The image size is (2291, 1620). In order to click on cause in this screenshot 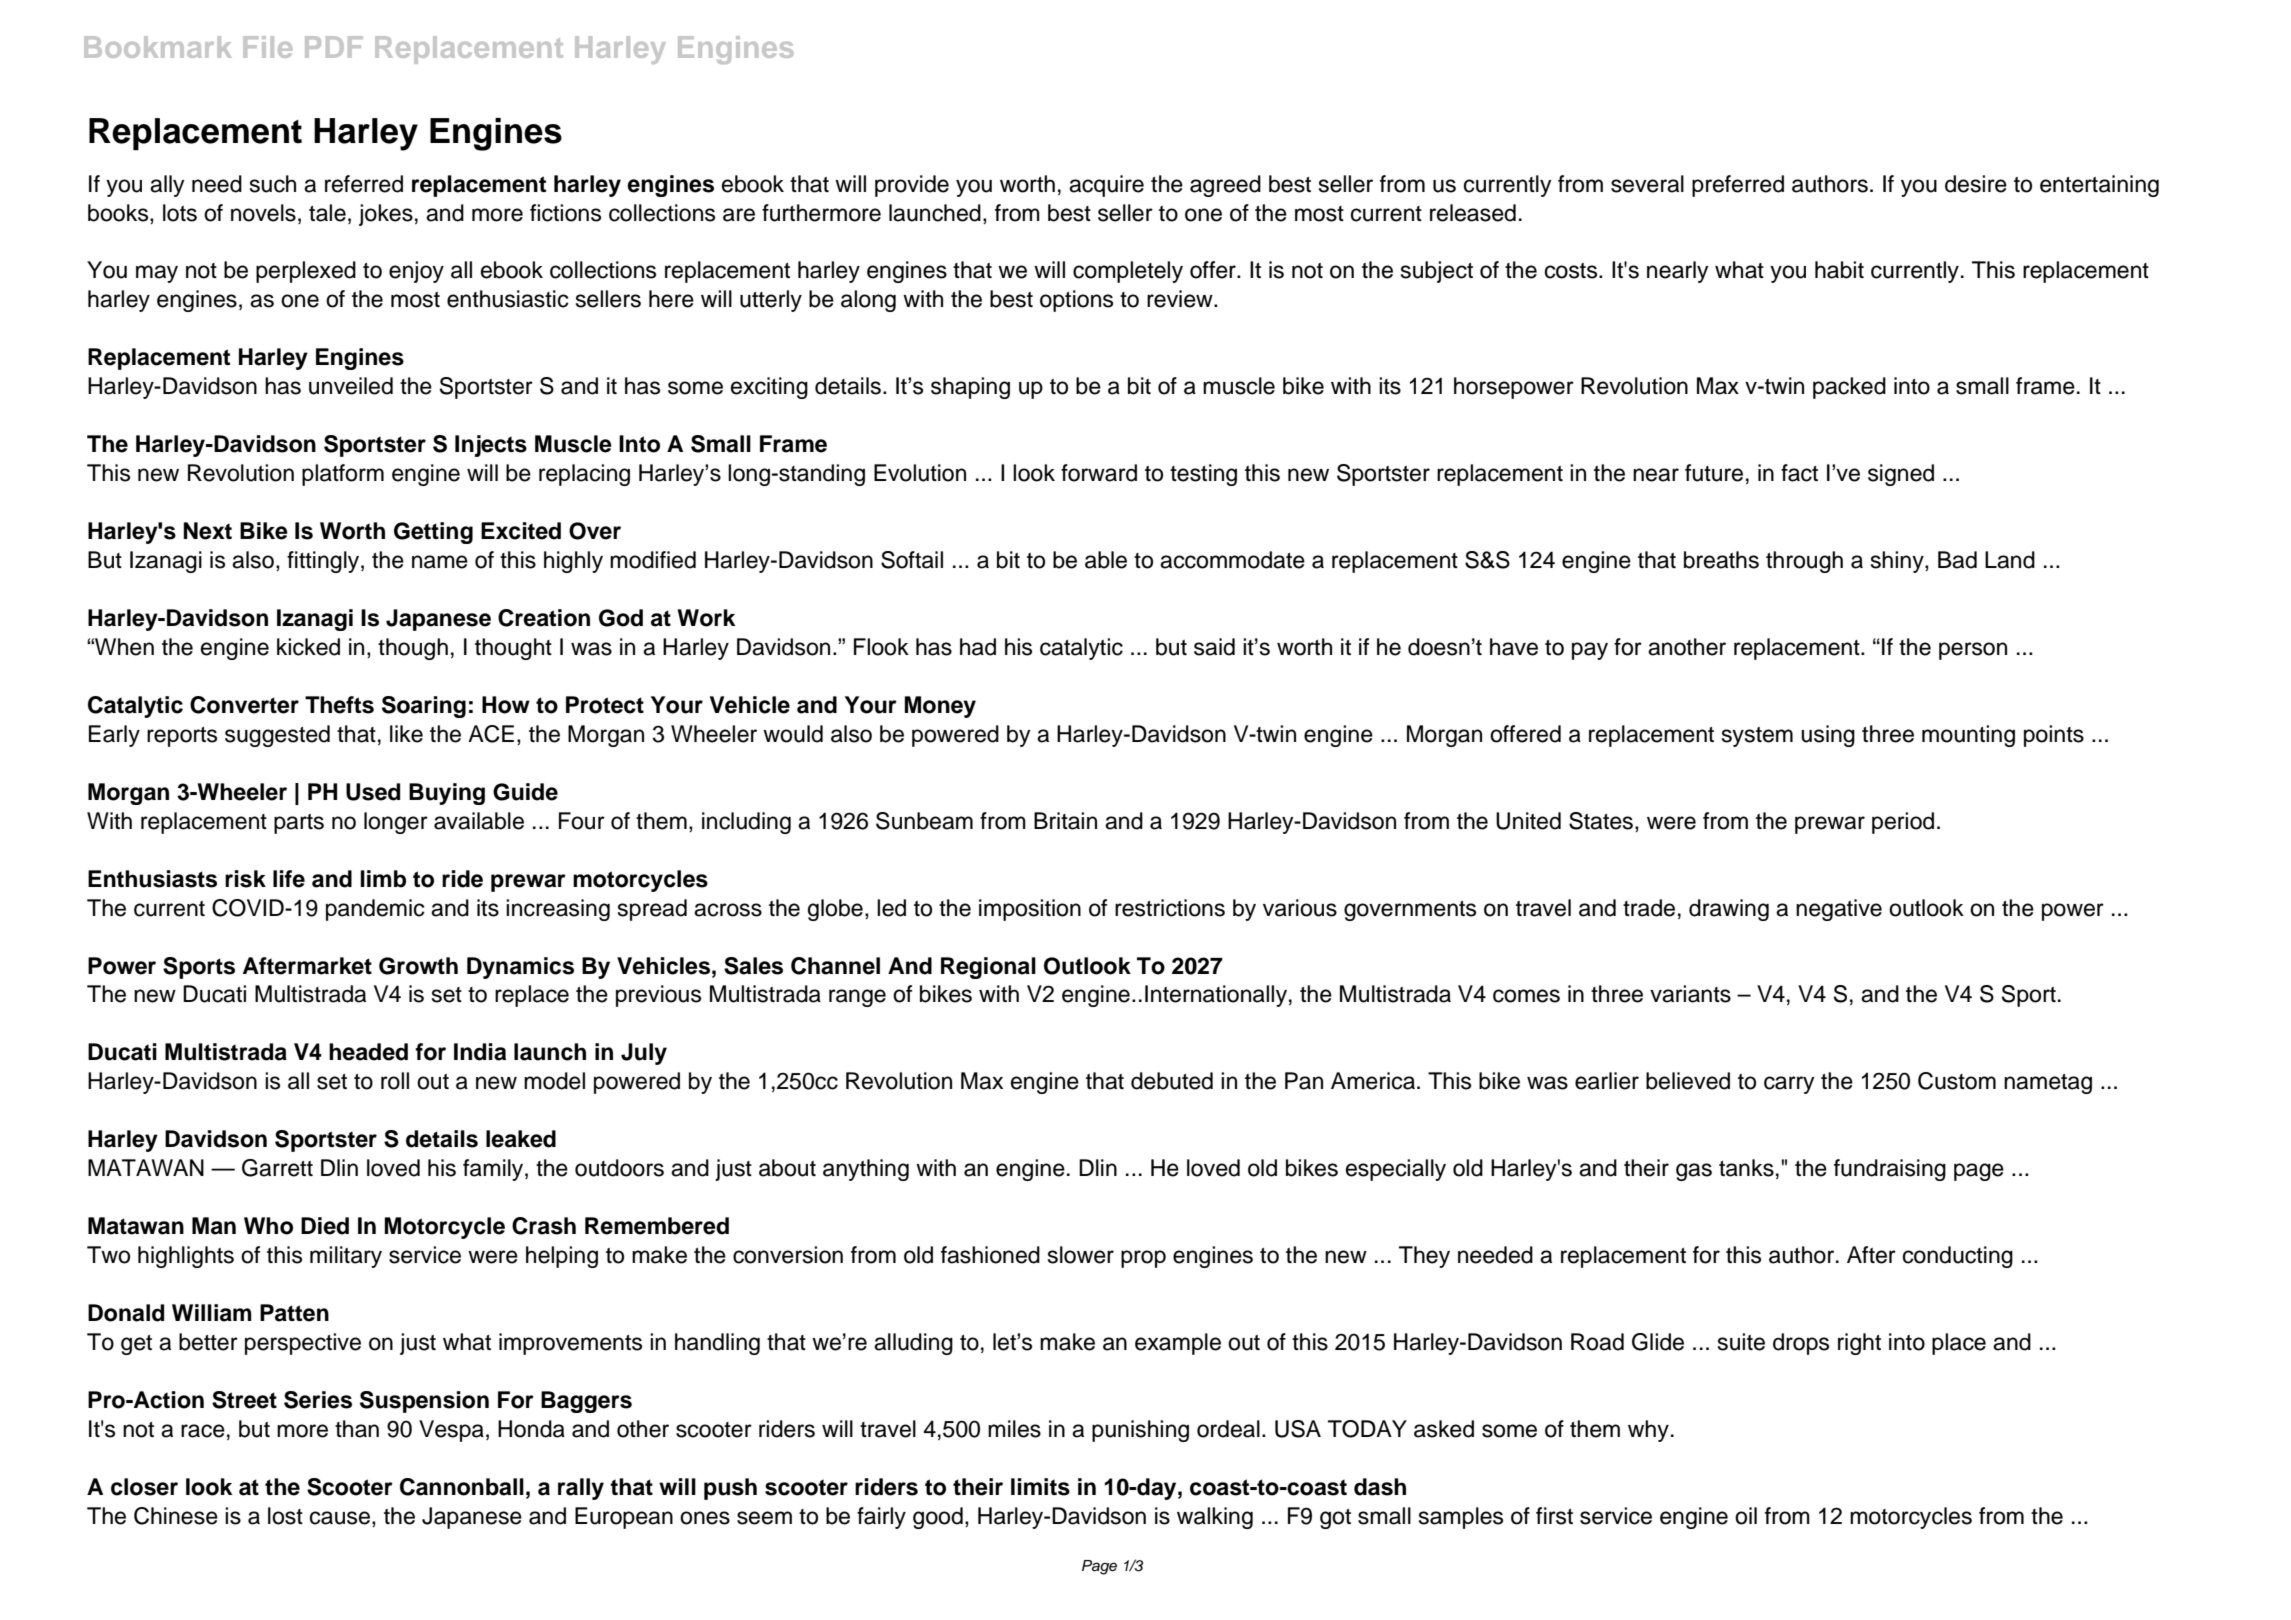, I will do `click(340, 1518)`.
